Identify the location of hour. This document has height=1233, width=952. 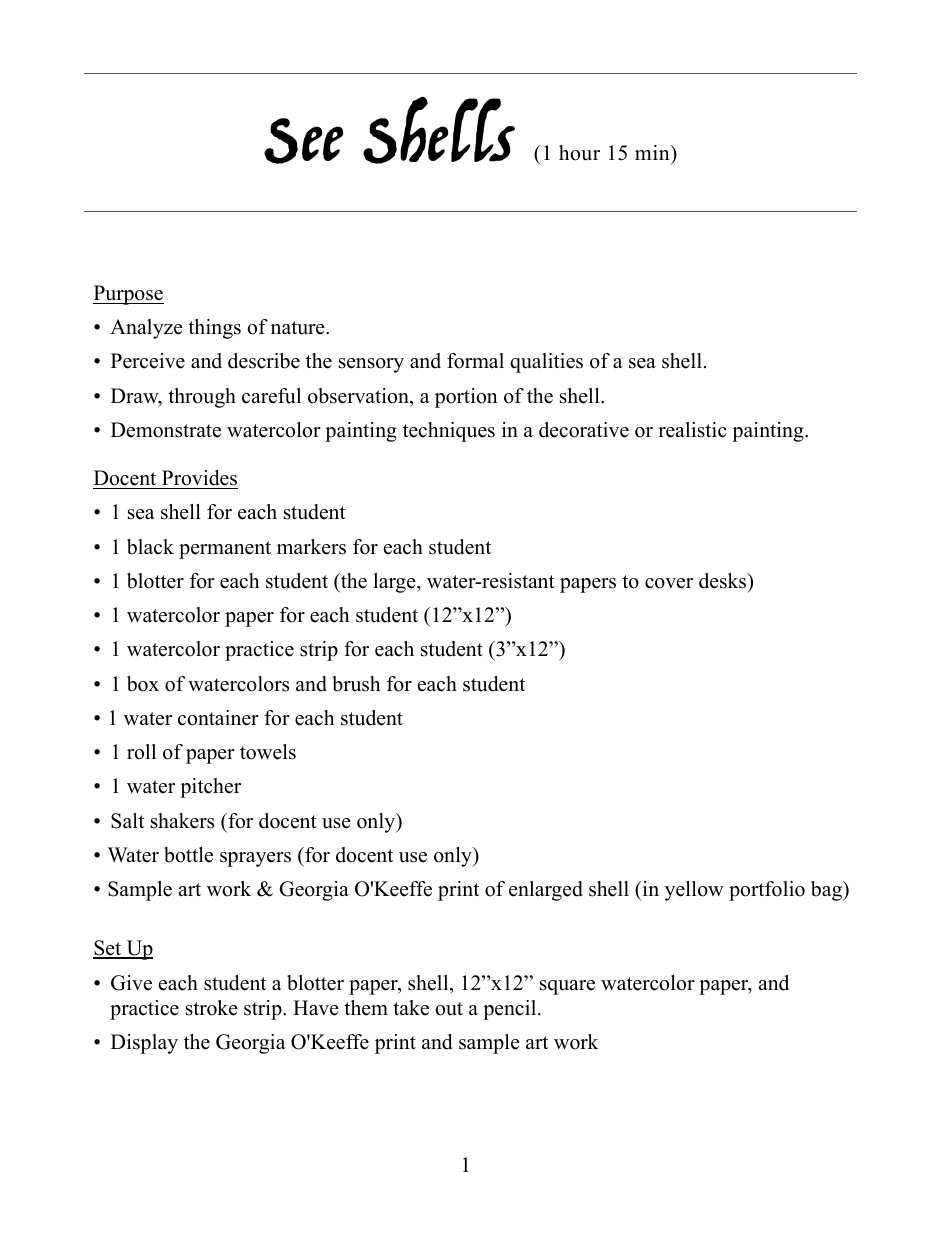
(579, 153).
